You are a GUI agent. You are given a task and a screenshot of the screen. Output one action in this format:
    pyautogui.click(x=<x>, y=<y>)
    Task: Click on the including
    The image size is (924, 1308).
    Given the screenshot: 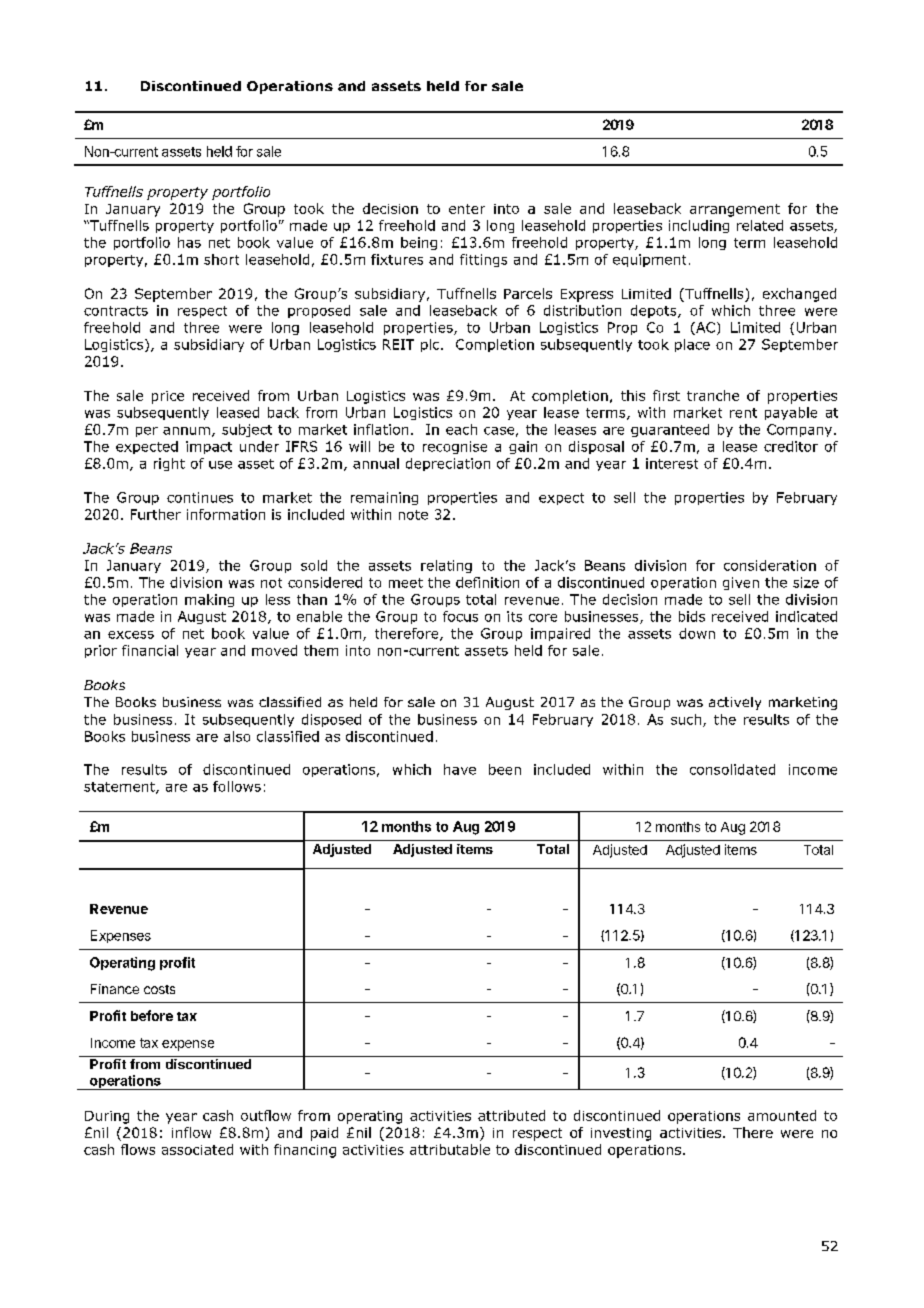 What is the action you would take?
    pyautogui.click(x=699, y=226)
